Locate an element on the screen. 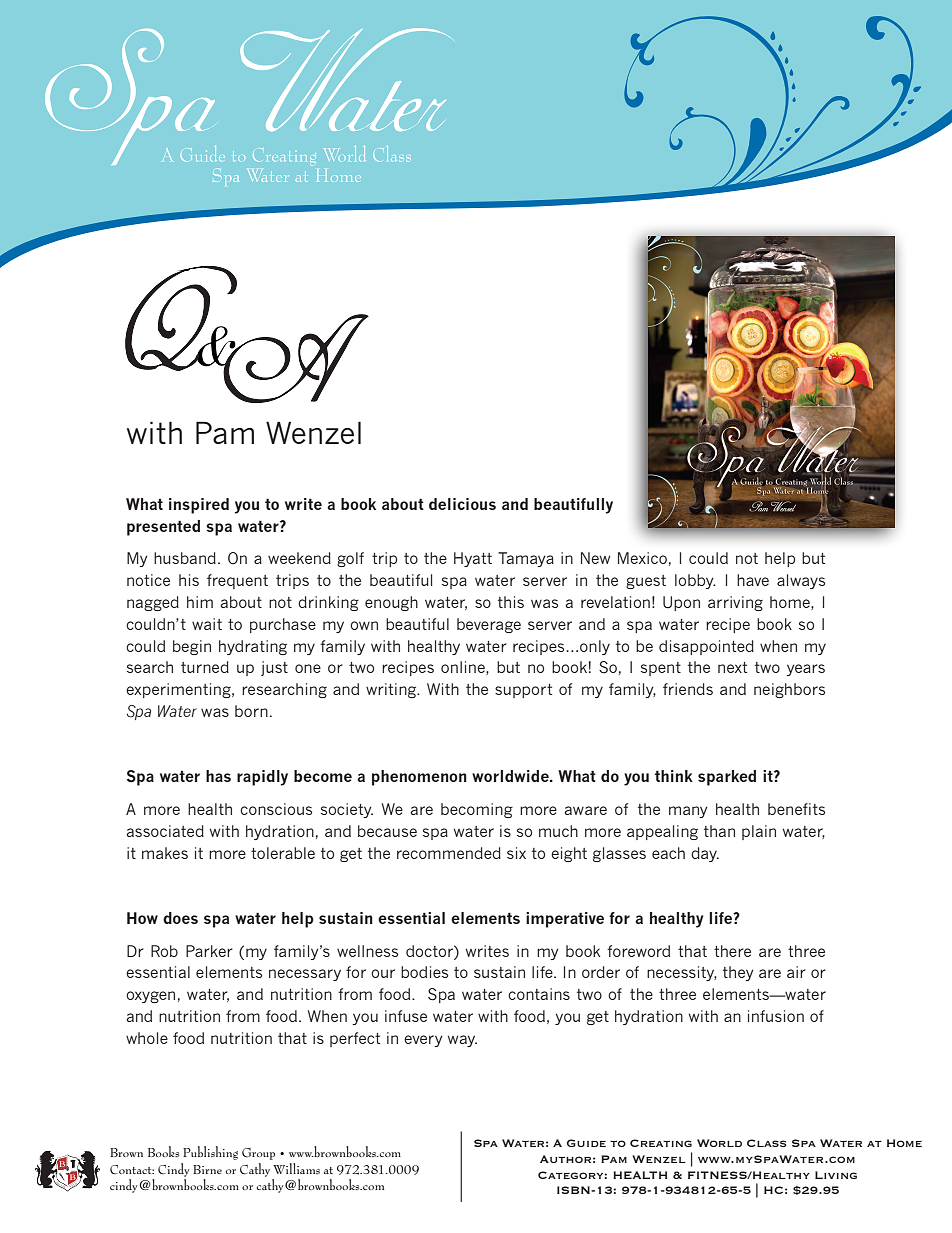  Publishing is located at coordinates (210, 1153).
